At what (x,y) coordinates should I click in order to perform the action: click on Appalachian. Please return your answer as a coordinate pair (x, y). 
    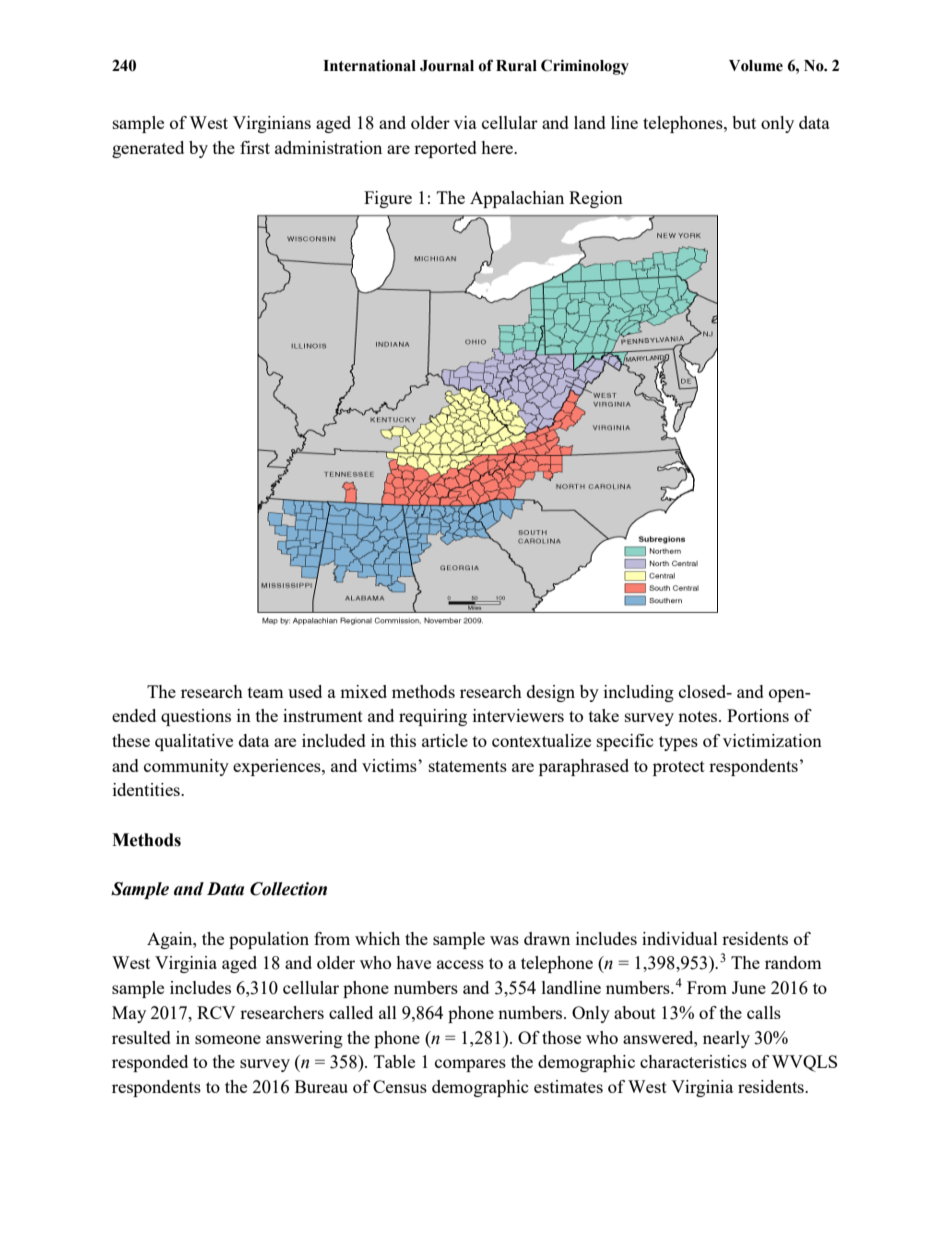
    Looking at the image, I should click on (517, 199).
